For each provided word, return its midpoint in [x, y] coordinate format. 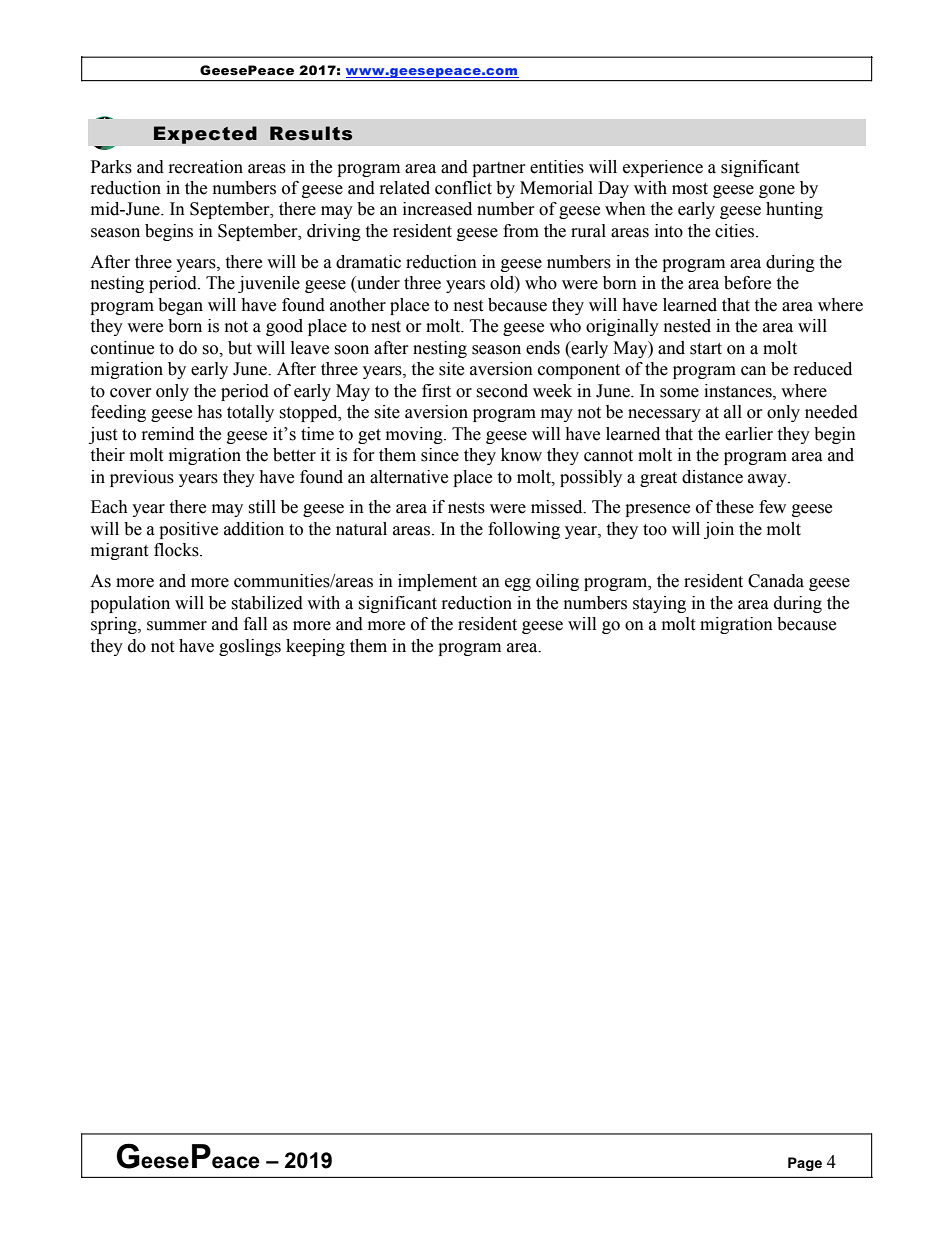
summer [177, 626]
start [706, 349]
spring [115, 625]
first [436, 391]
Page [805, 1164]
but [240, 348]
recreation [206, 167]
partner [499, 169]
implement [437, 582]
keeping [315, 647]
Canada [776, 581]
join [719, 530]
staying [659, 604]
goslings [250, 647]
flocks [177, 550]
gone [777, 191]
